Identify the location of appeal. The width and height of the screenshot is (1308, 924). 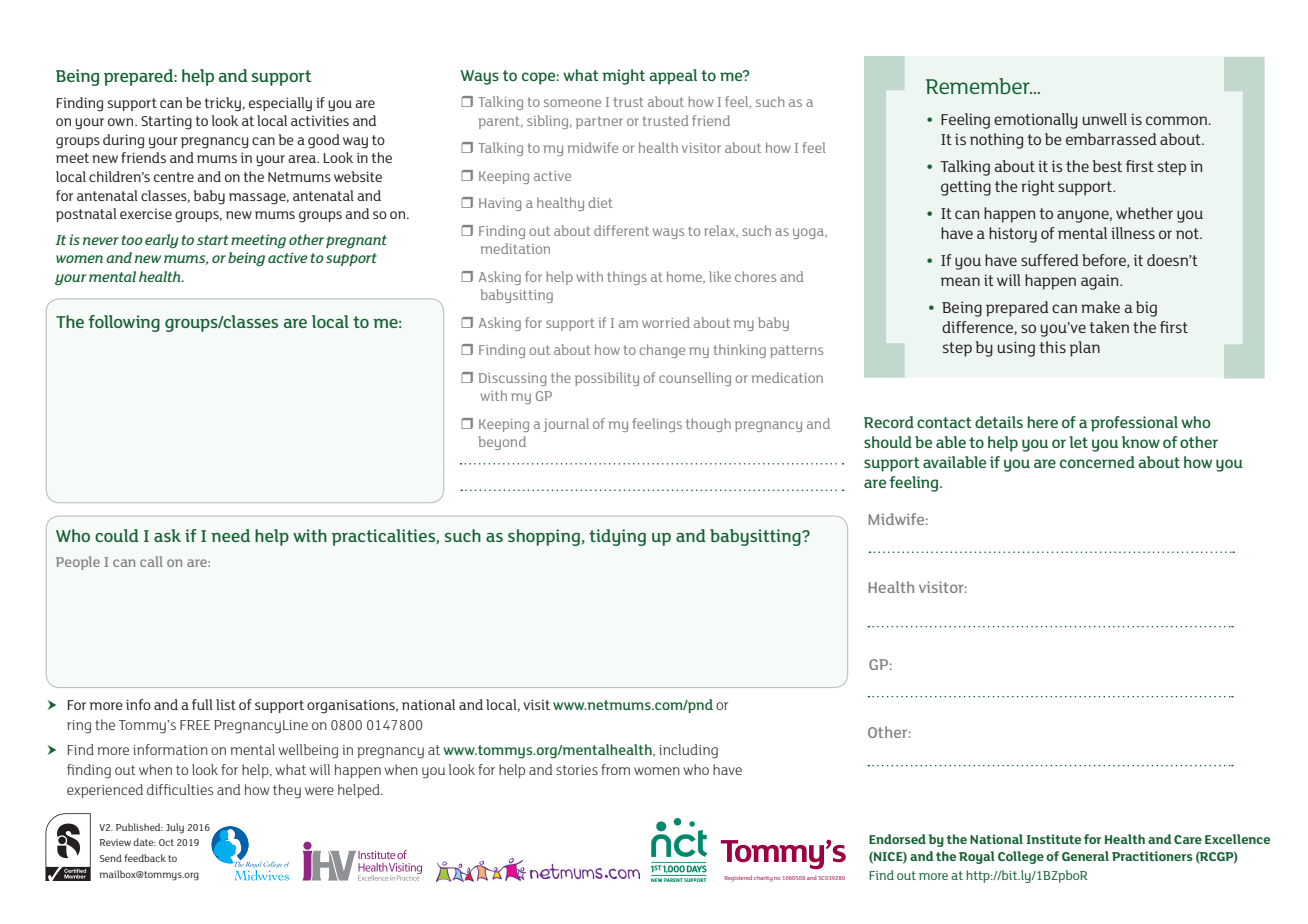
(673, 77).
